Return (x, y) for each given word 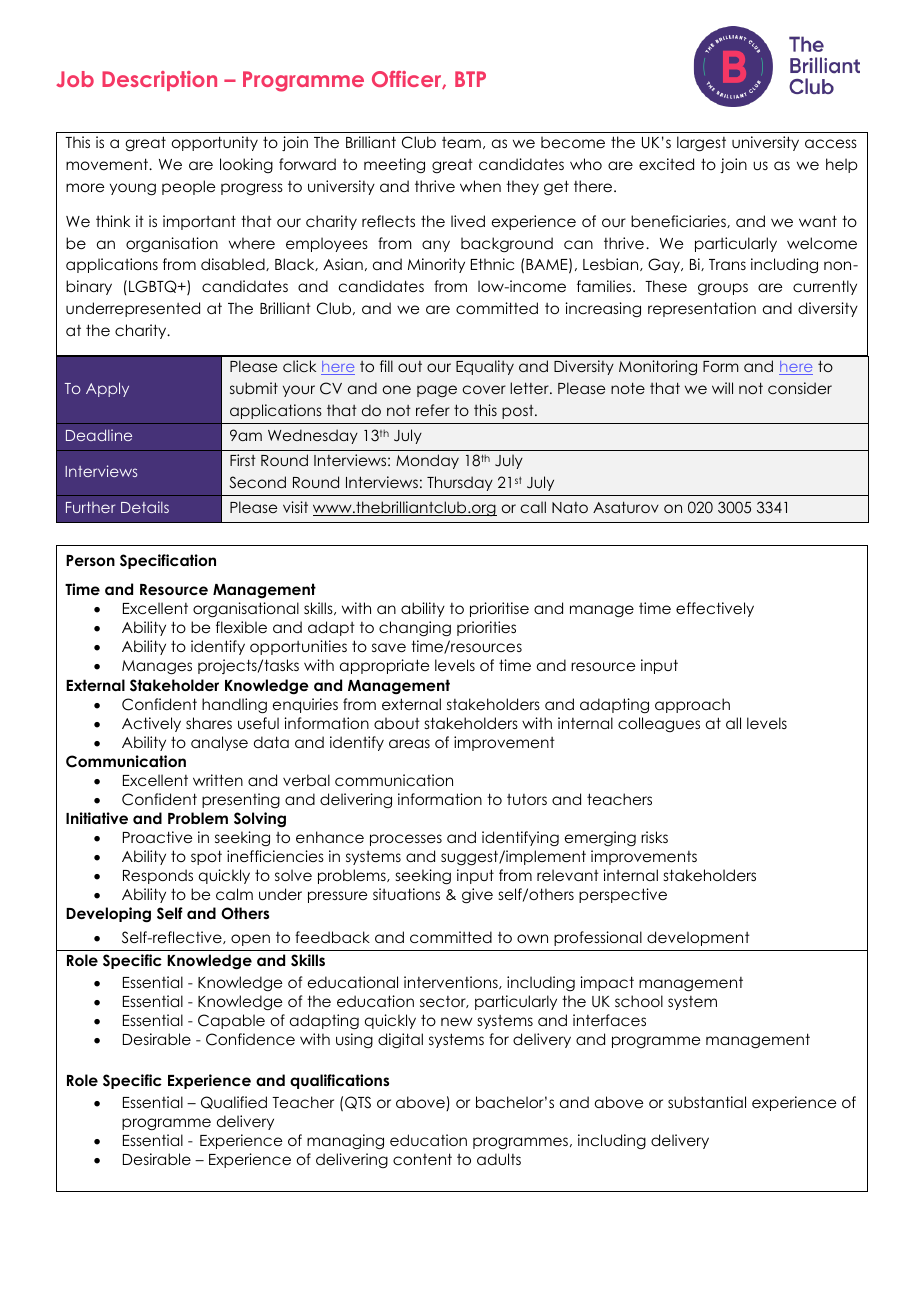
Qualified (234, 1102)
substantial (707, 1102)
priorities (486, 628)
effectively (715, 609)
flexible (241, 627)
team (461, 142)
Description (159, 81)
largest (701, 144)
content (422, 1159)
